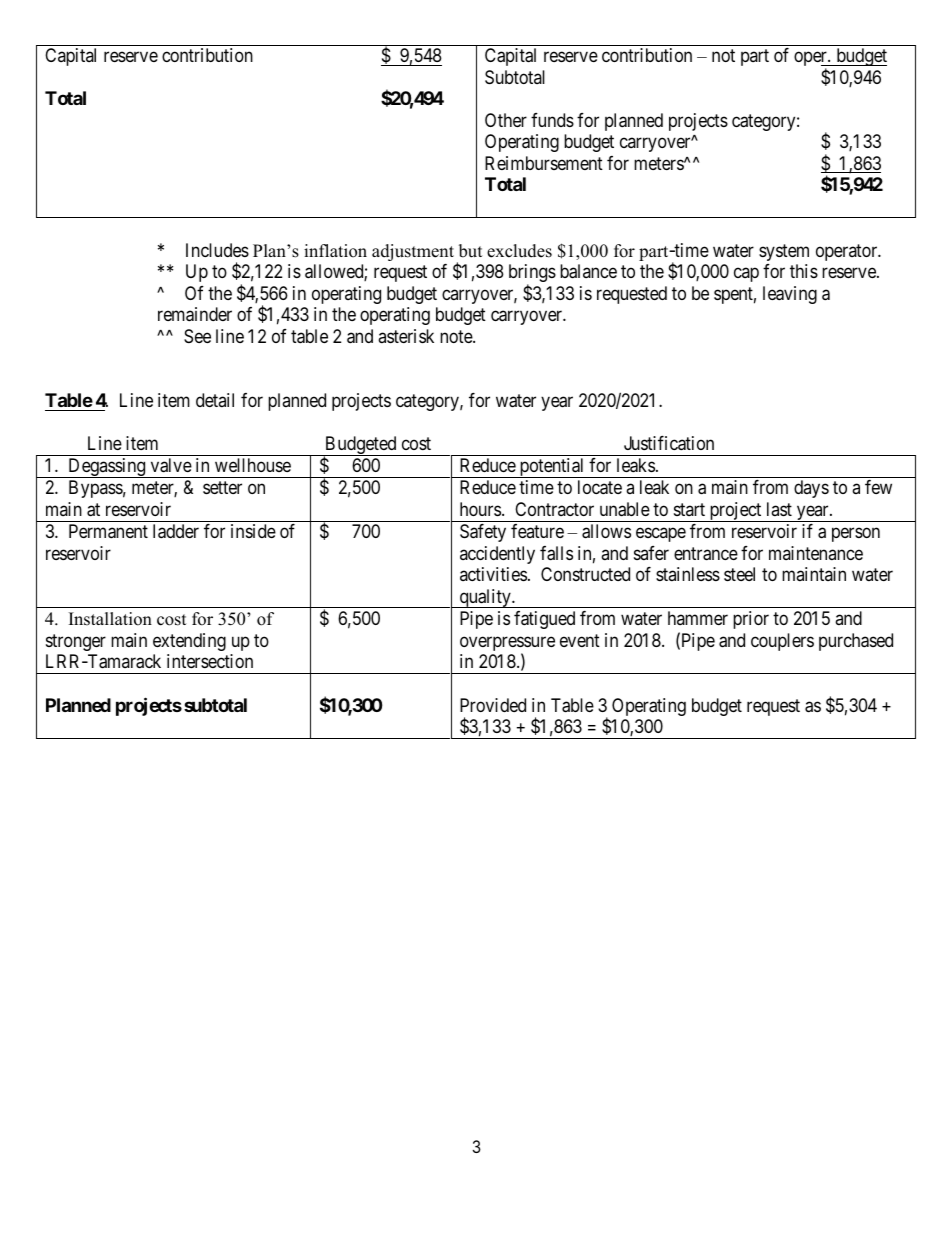 This screenshot has width=952, height=1233. I want to click on Provided, so click(493, 705).
